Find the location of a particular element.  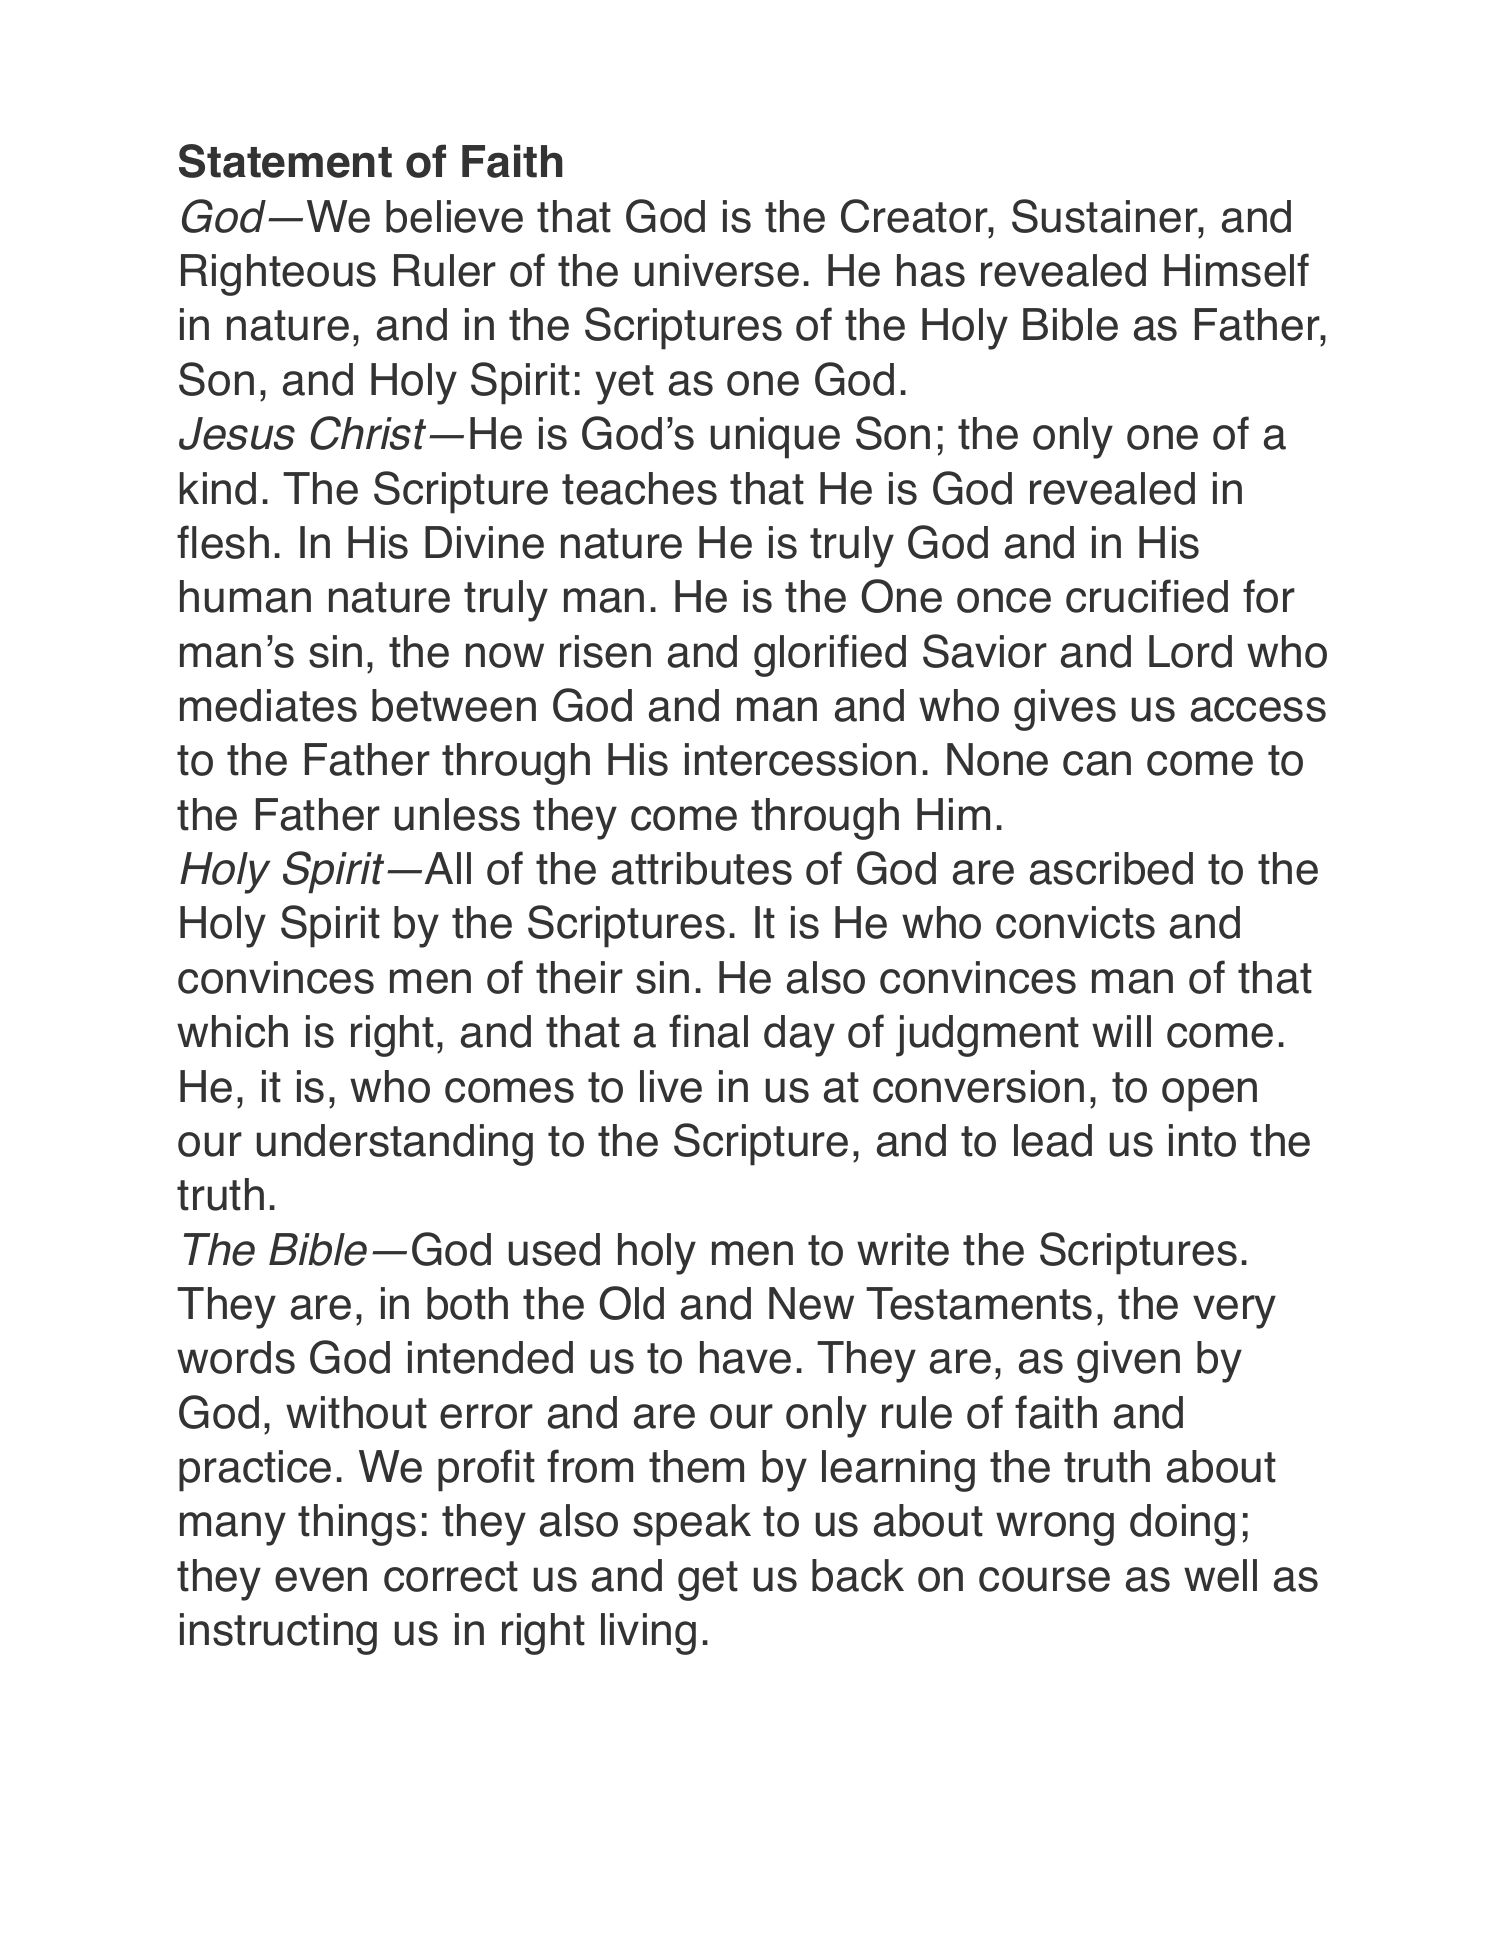

into is located at coordinates (1202, 1140).
